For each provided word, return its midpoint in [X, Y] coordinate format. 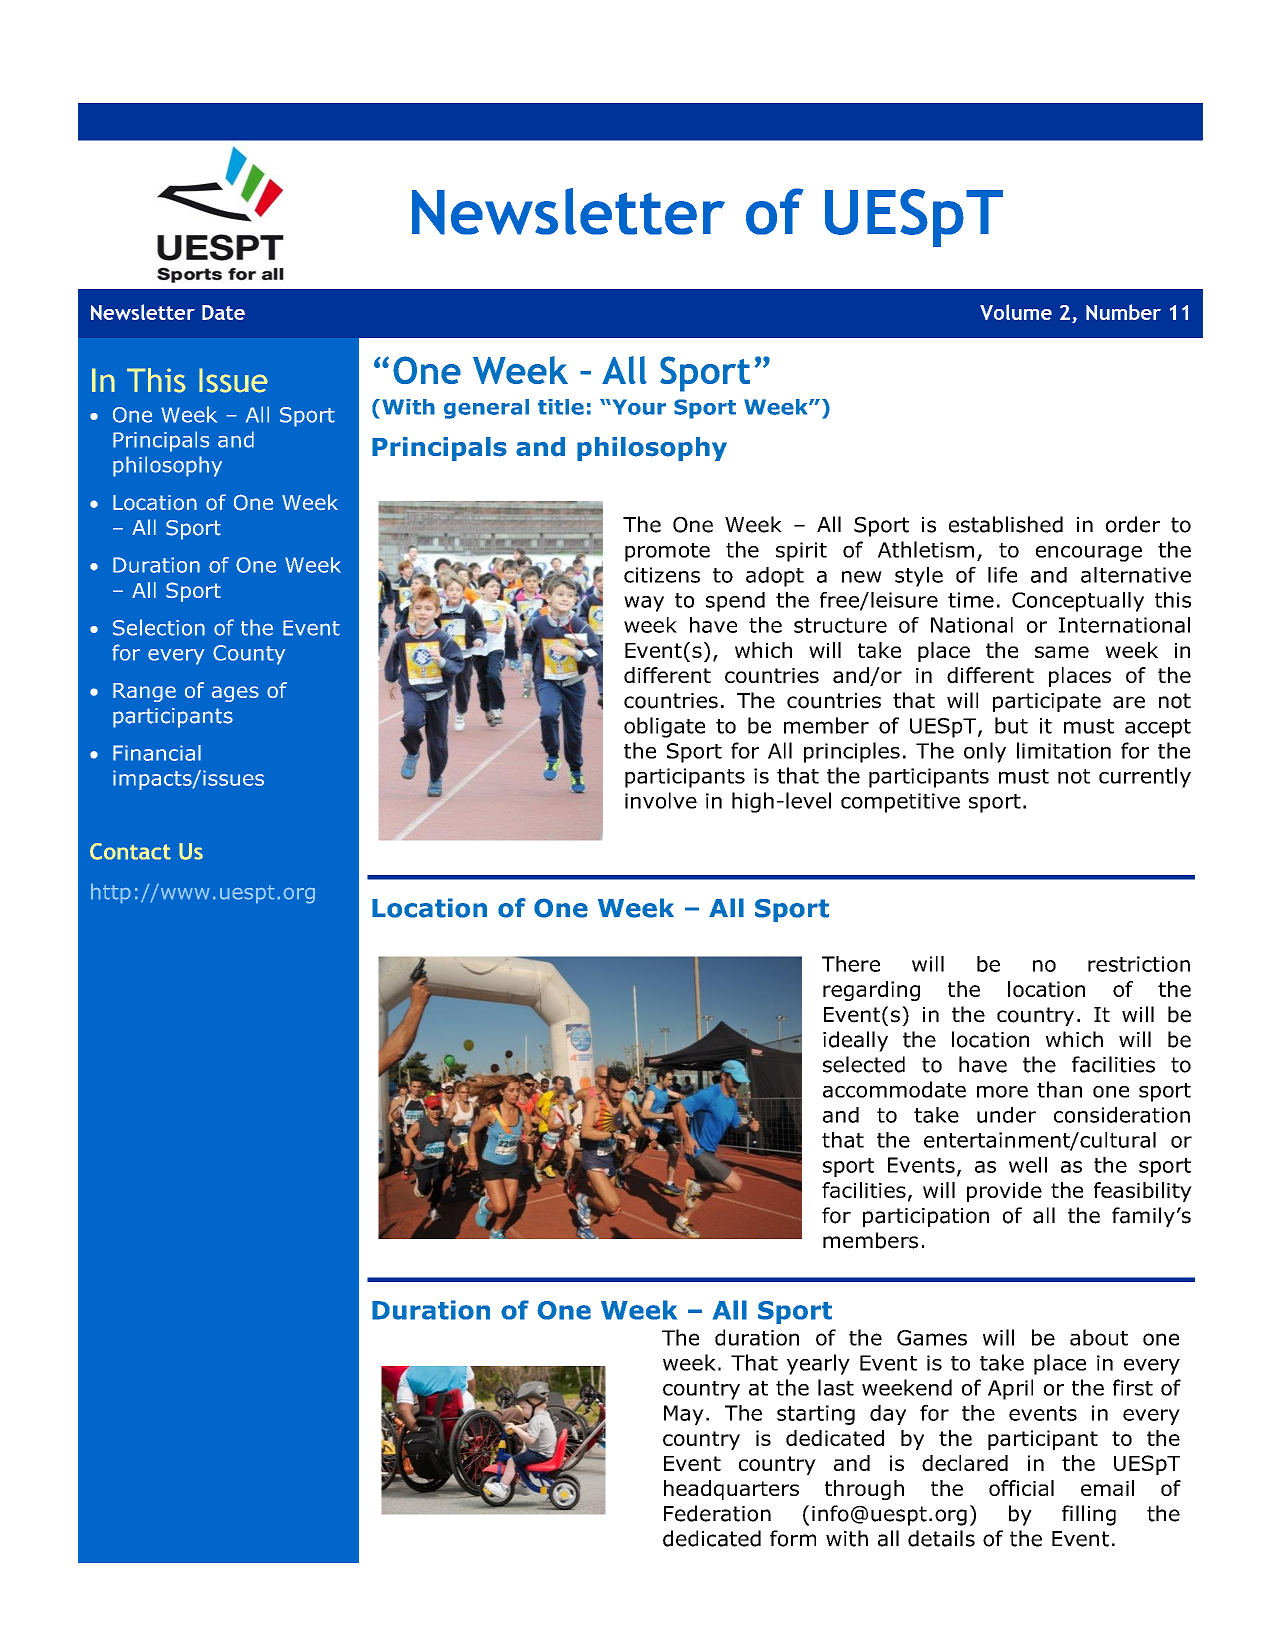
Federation [717, 1513]
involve [661, 800]
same [1062, 652]
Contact [130, 851]
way [644, 604]
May [684, 1415]
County [249, 655]
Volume [1016, 312]
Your [638, 407]
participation [926, 1217]
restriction [1139, 964]
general [486, 409]
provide [1004, 1192]
